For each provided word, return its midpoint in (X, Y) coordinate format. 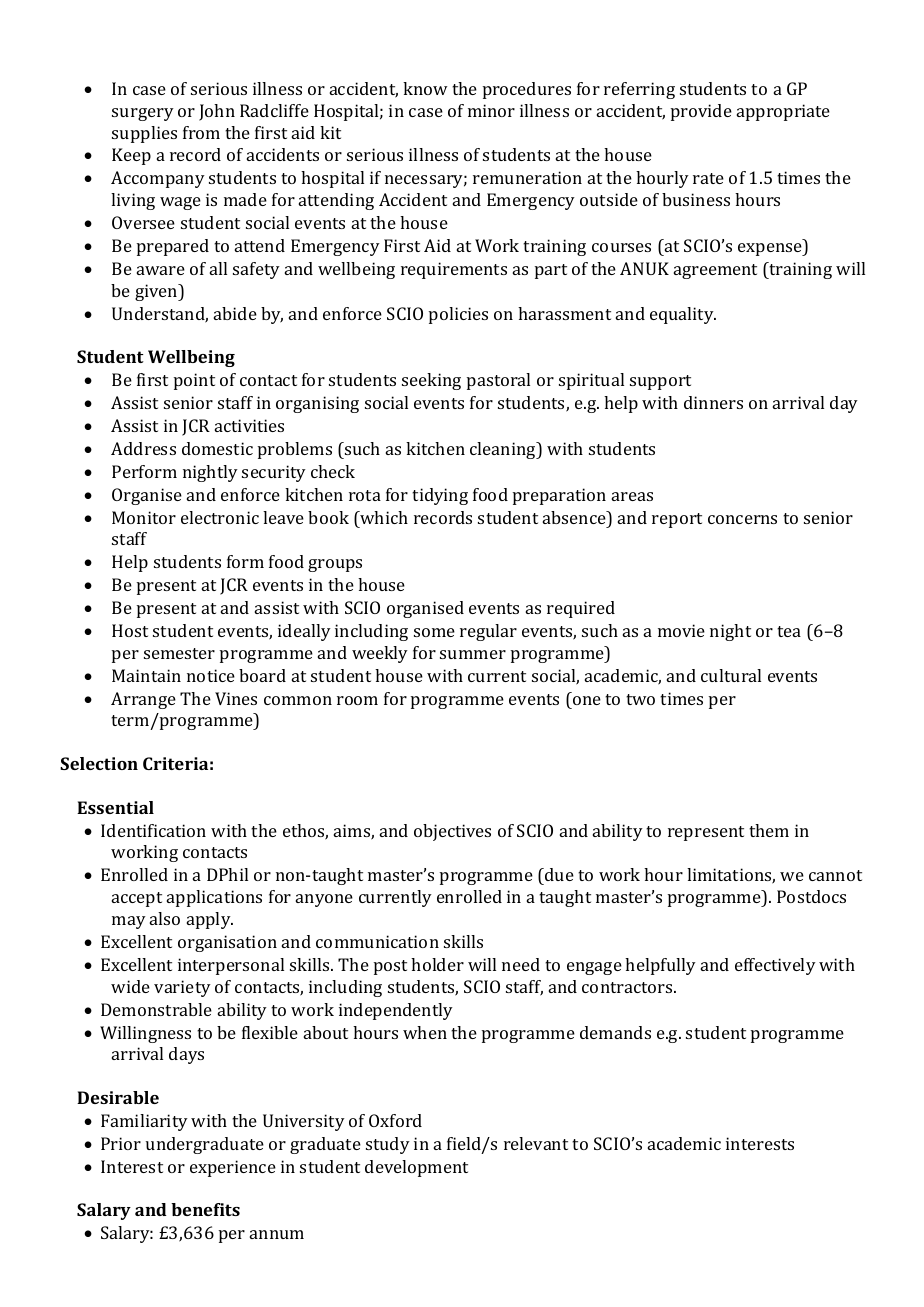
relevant (536, 1143)
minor (491, 110)
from (201, 132)
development (416, 1168)
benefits (205, 1209)
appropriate (783, 112)
